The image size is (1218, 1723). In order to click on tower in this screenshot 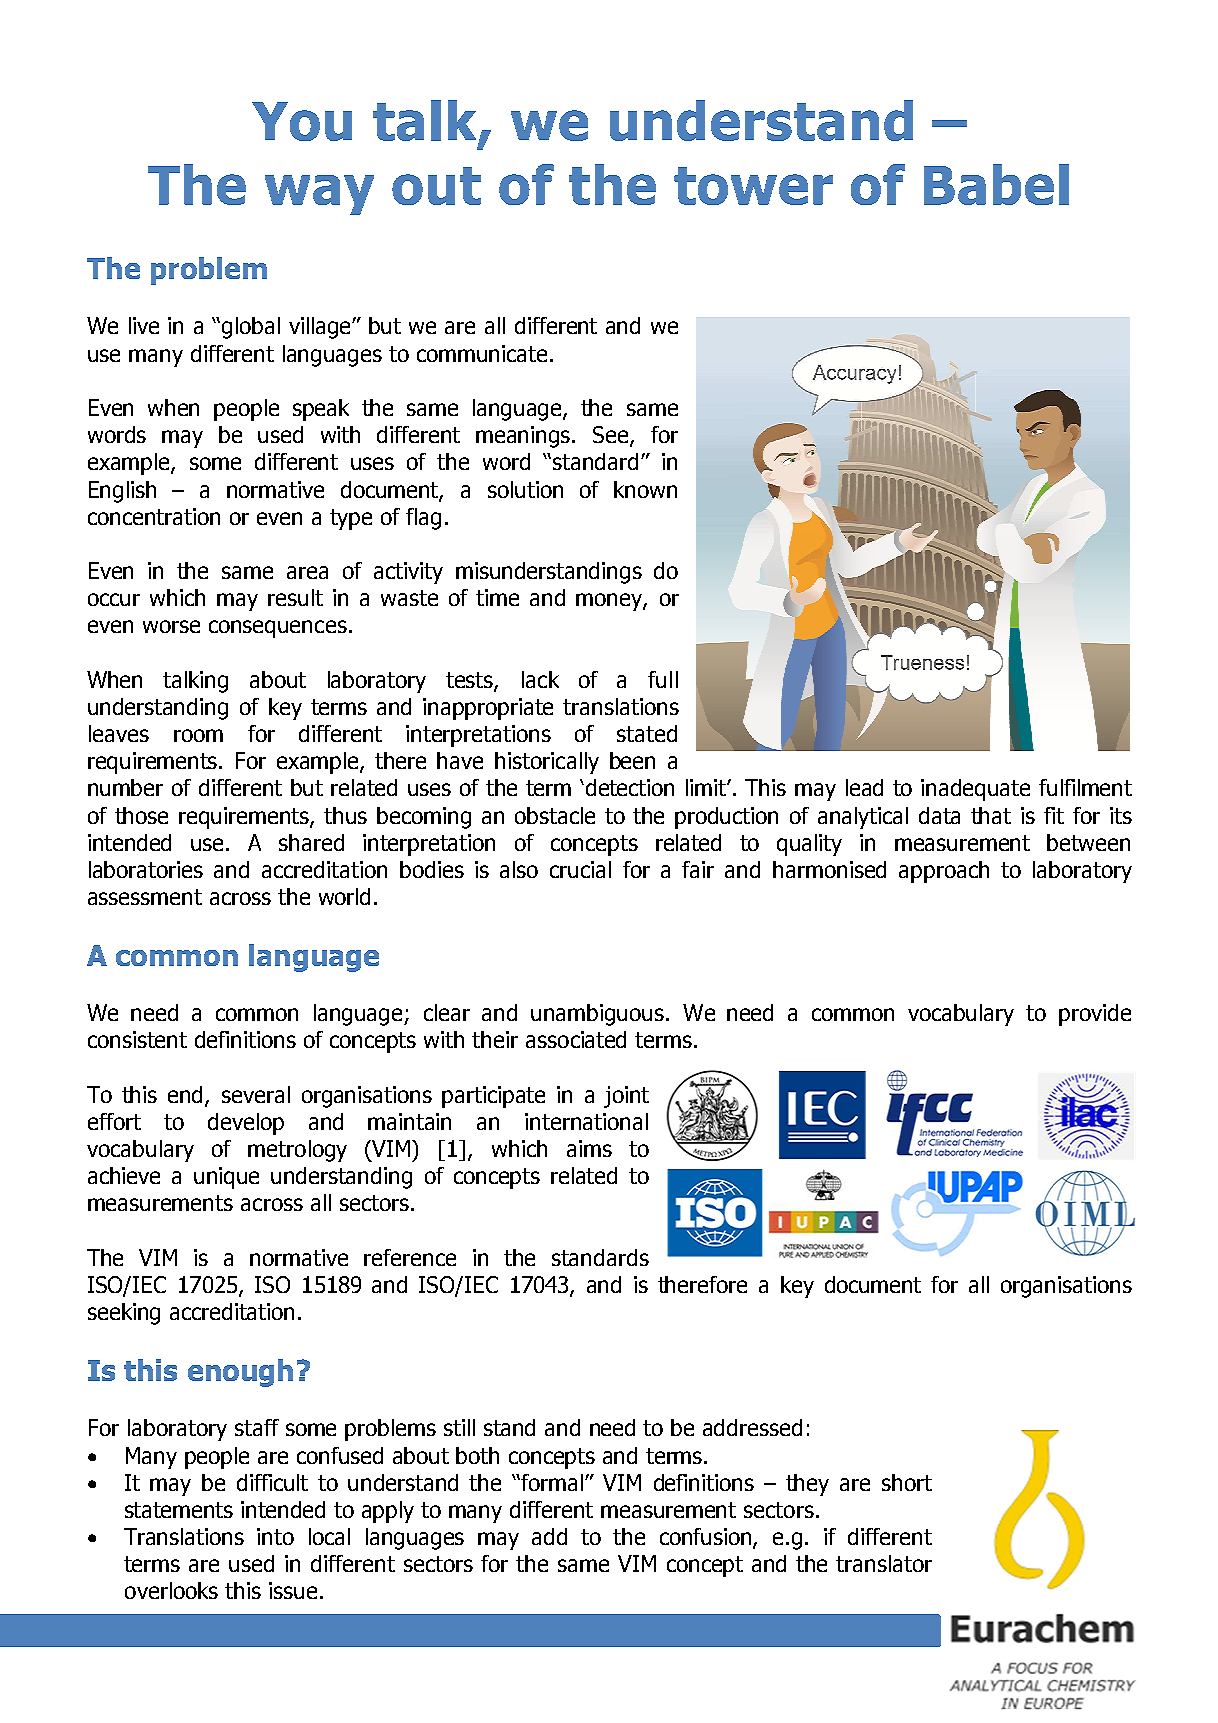, I will do `click(753, 186)`.
